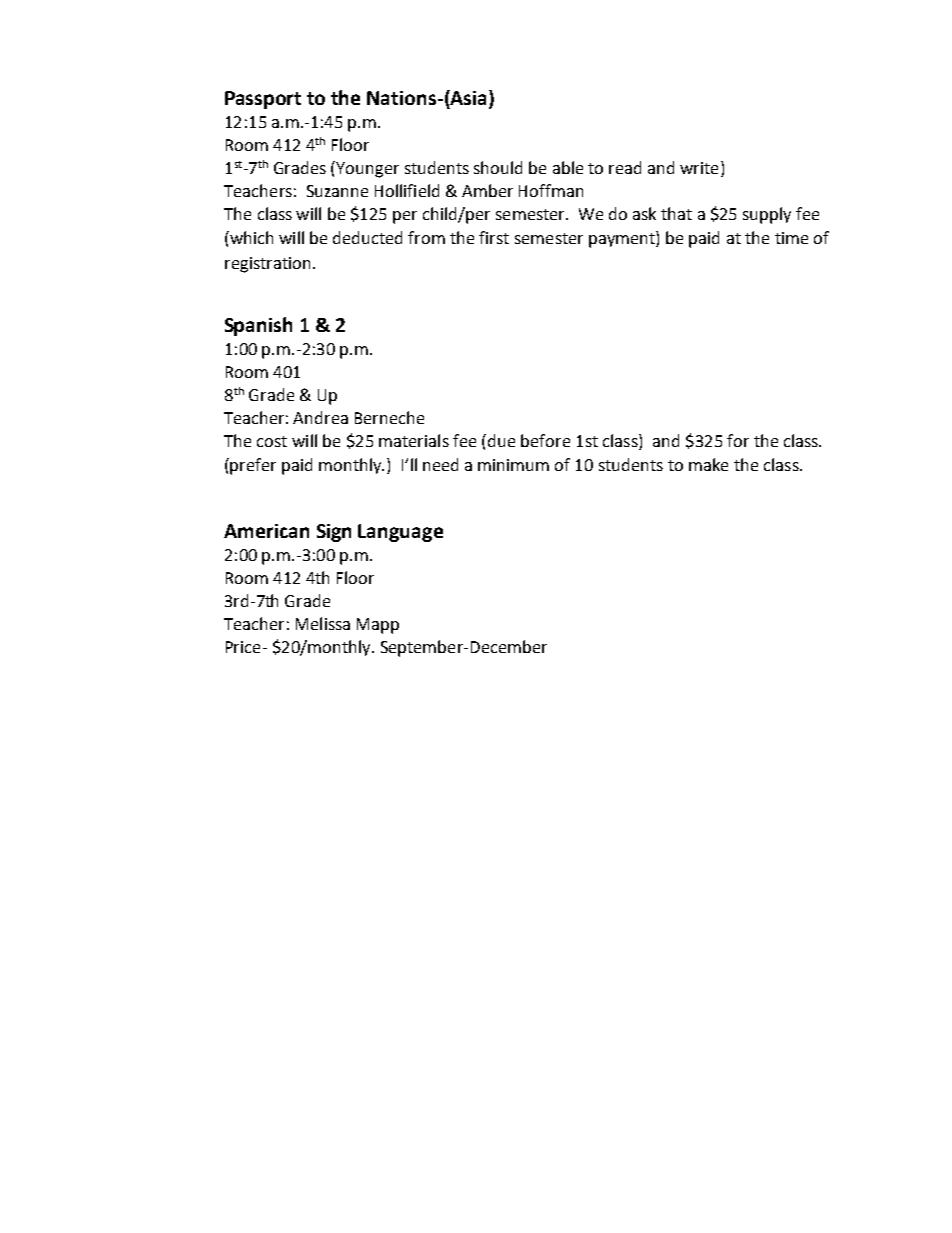 The width and height of the document is (952, 1233). I want to click on prefer, so click(253, 466).
